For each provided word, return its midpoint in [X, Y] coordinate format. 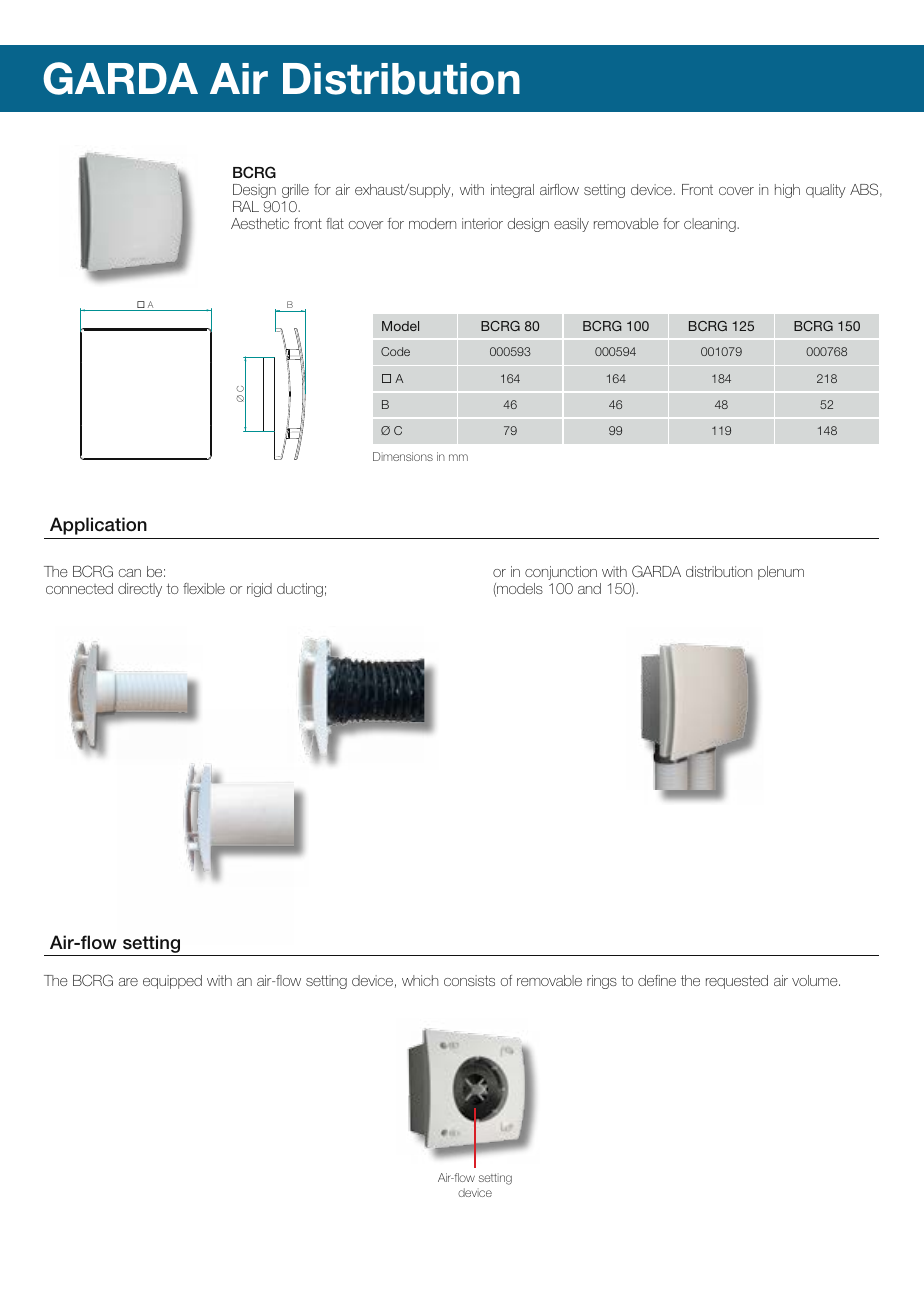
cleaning [711, 225]
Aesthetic [260, 223]
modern [432, 223]
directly [140, 590]
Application [98, 526]
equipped [172, 982]
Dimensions [403, 456]
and [589, 588]
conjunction [561, 573]
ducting [300, 590]
